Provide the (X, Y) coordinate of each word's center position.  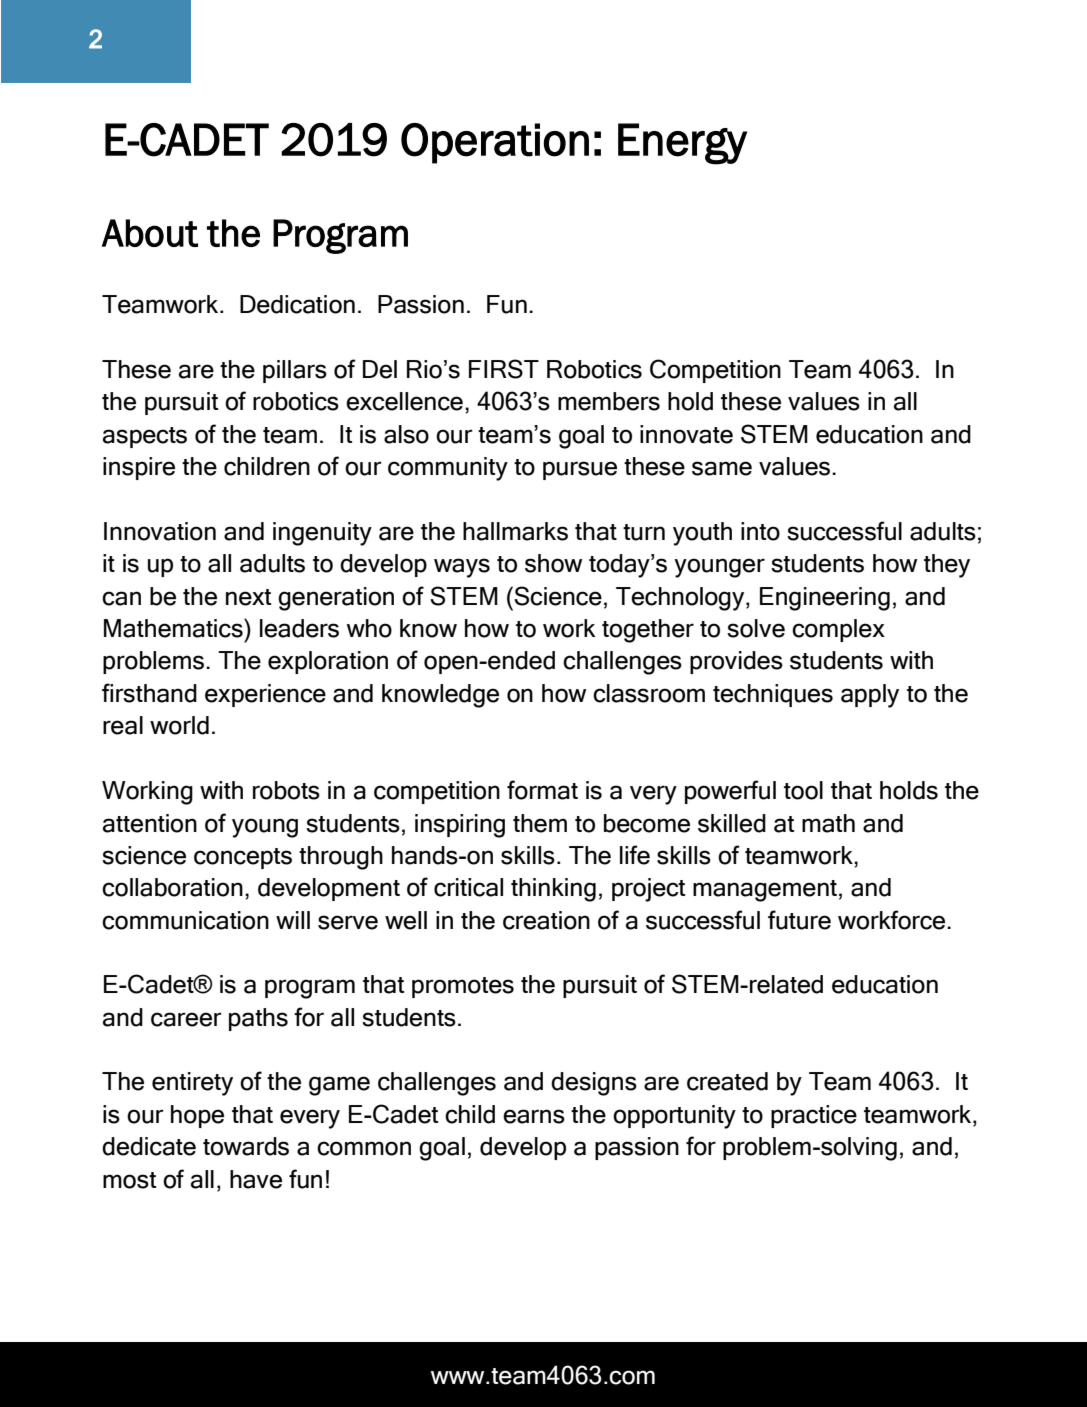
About (150, 233)
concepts (243, 858)
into (760, 531)
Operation (495, 143)
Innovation (160, 531)
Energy (682, 144)
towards (246, 1146)
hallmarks (515, 531)
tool (803, 790)
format (542, 790)
